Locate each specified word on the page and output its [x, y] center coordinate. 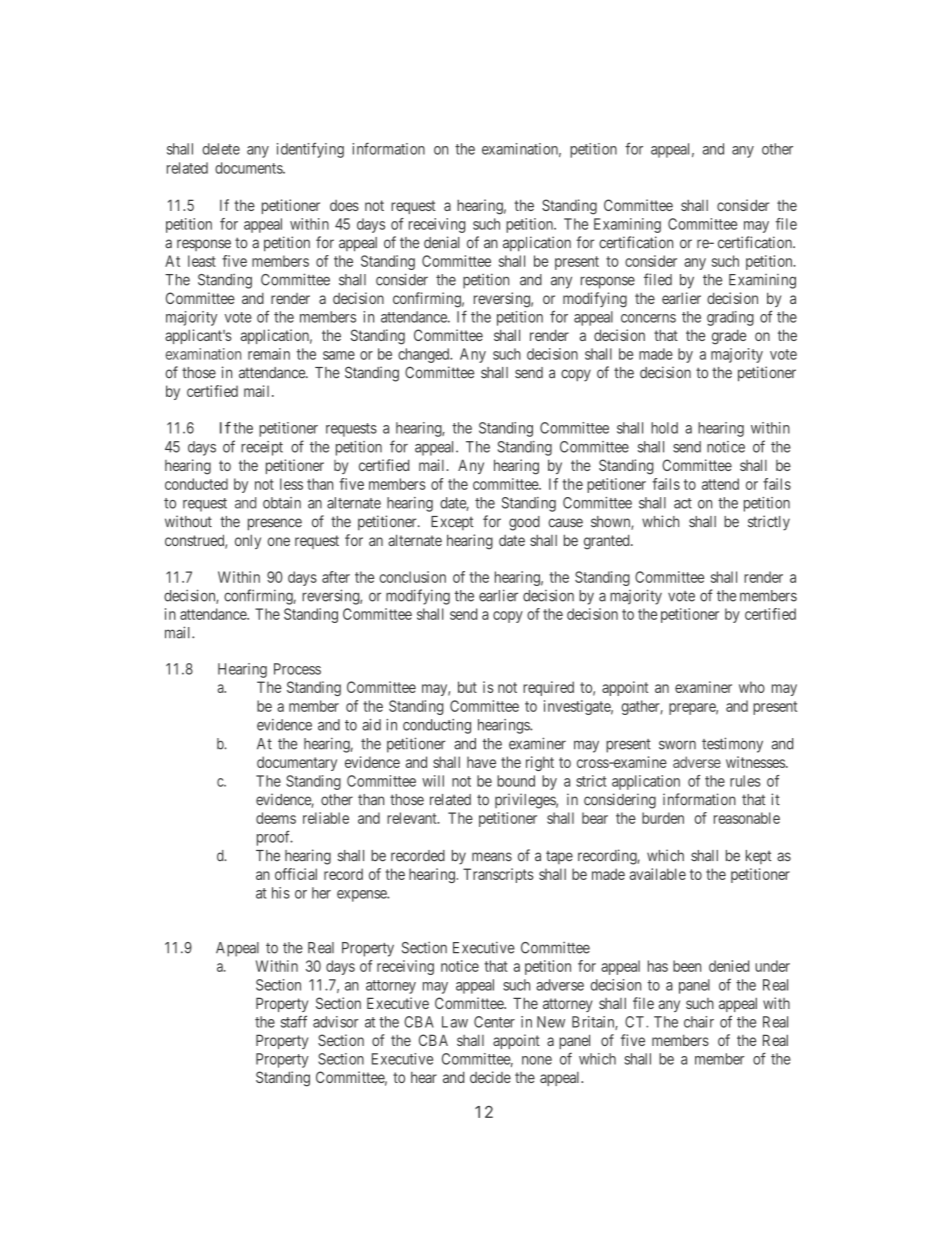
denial [442, 242]
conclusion [412, 577]
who [752, 687]
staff [294, 1021]
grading [730, 318]
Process [297, 669]
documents [249, 168]
